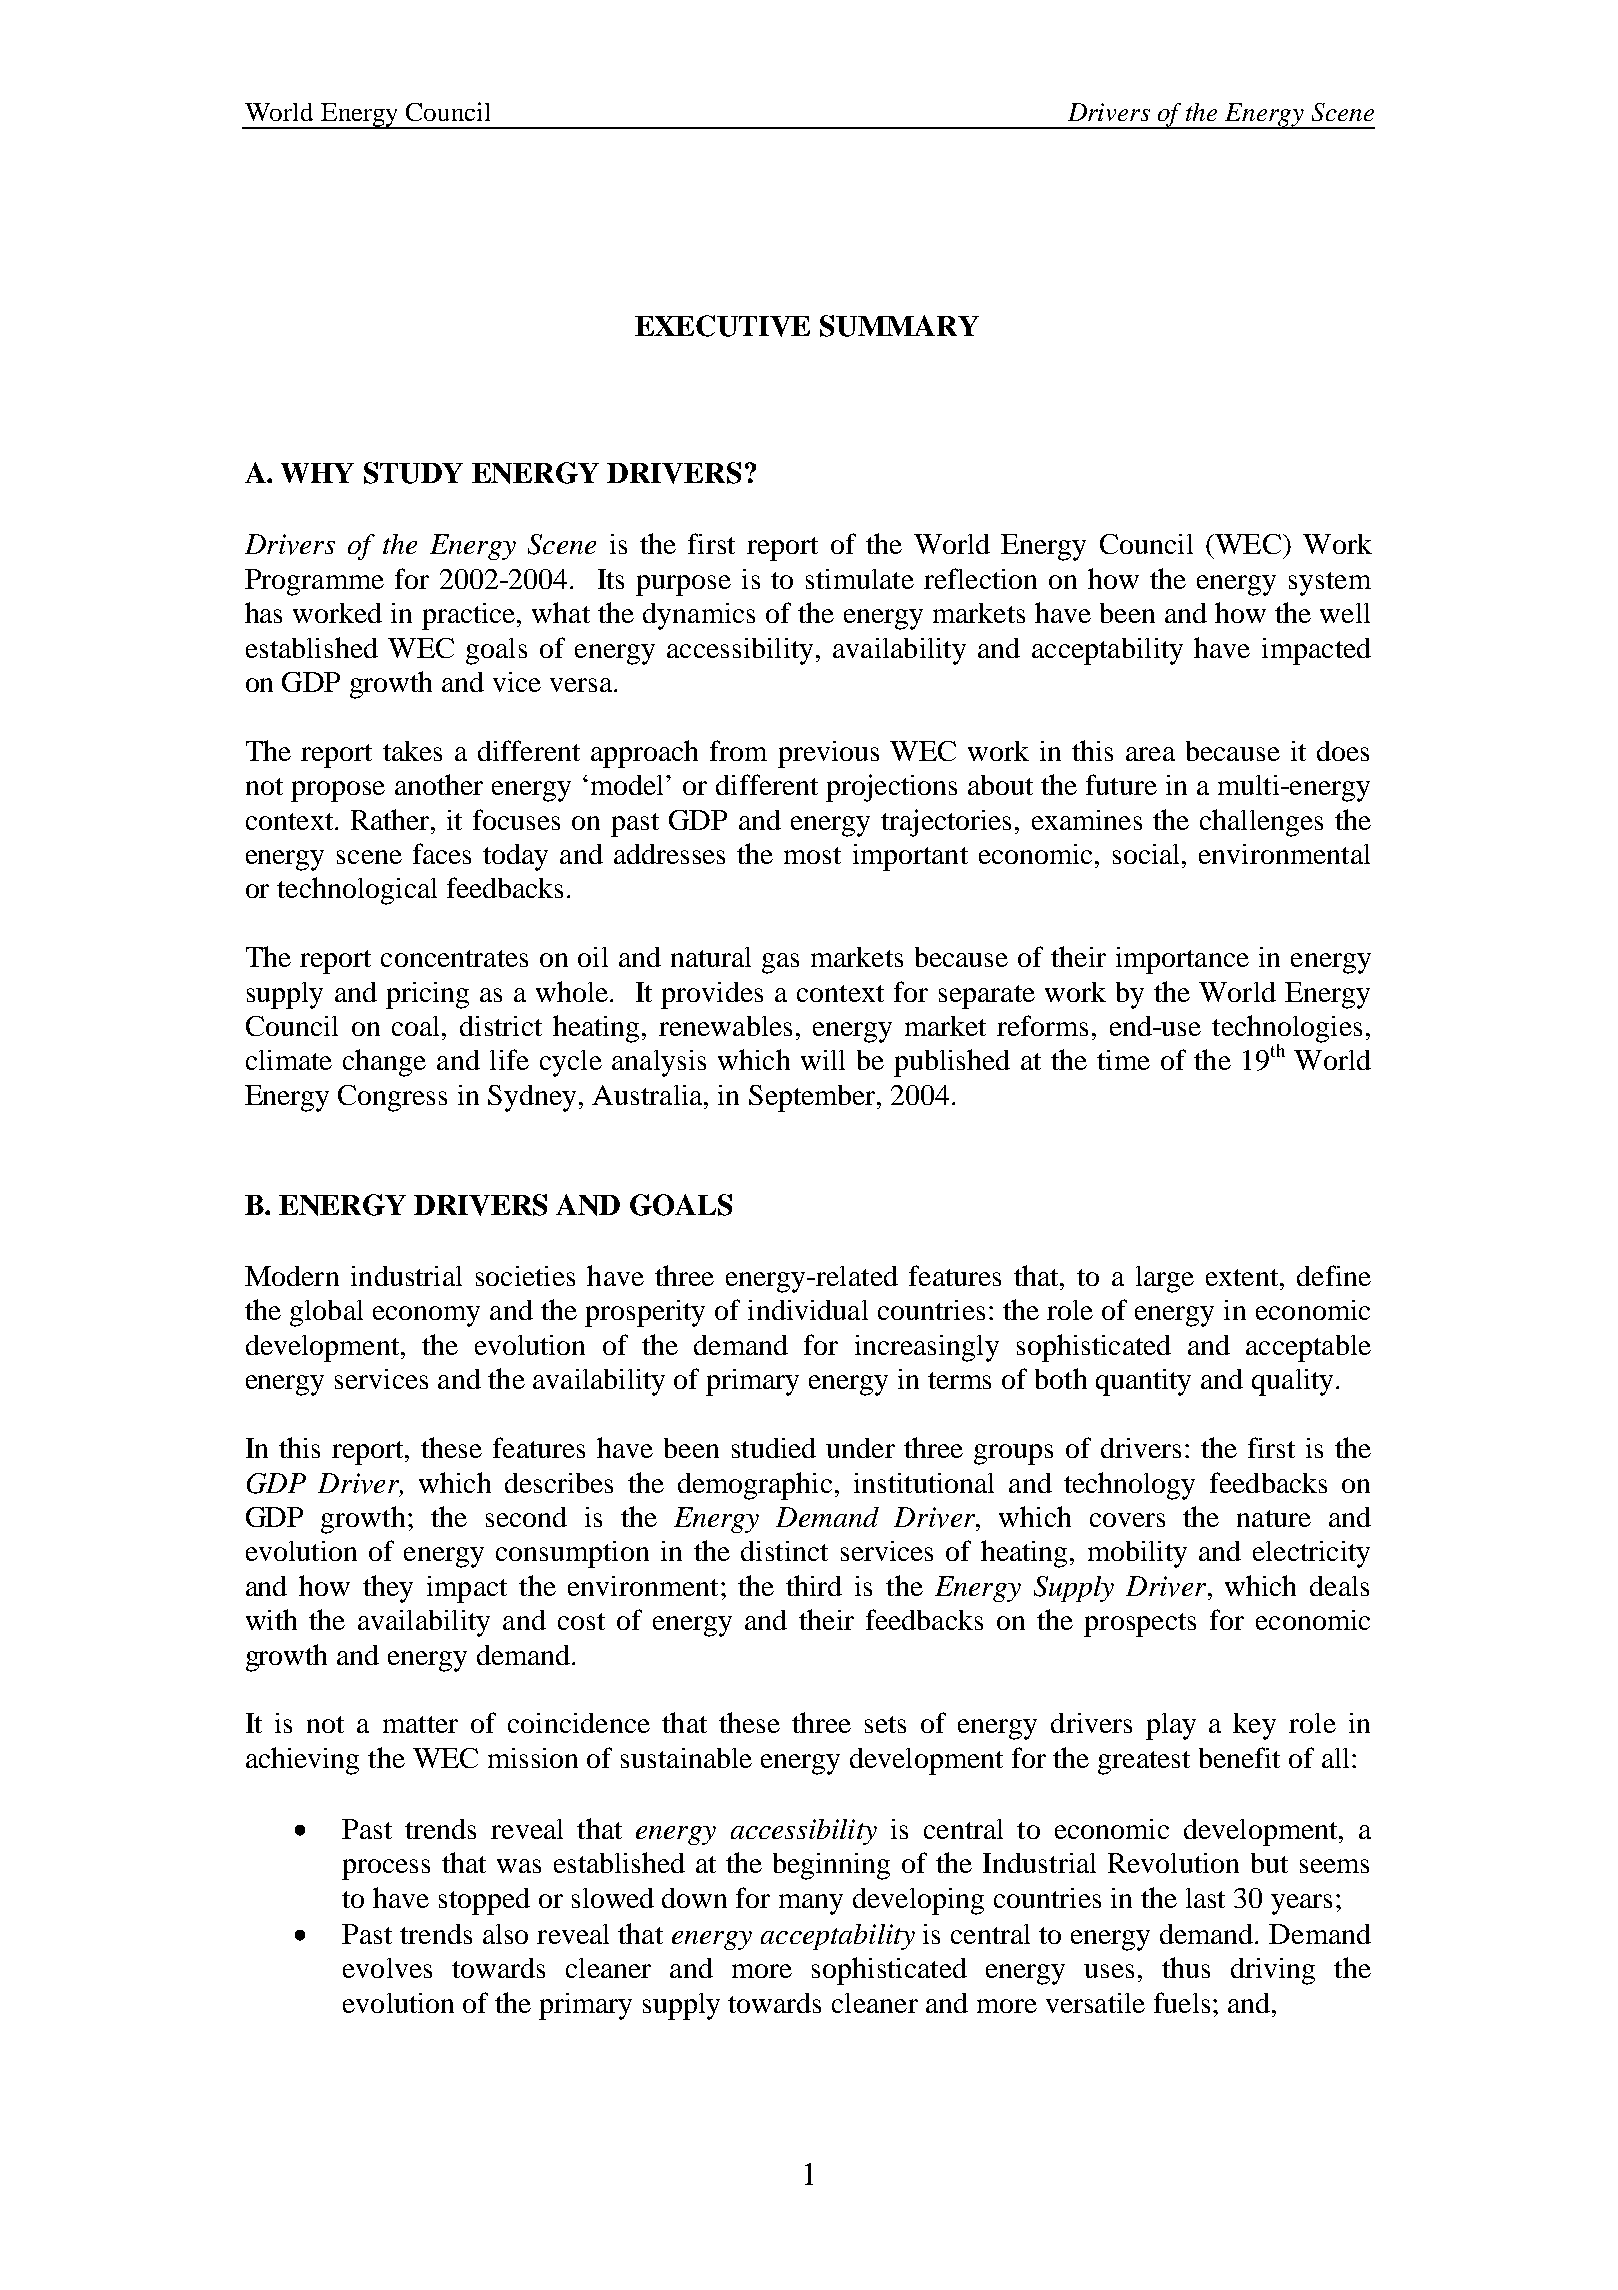 This page has height=2290, width=1618. What do you see at coordinates (1243, 1277) in the page?
I see `extent` at bounding box center [1243, 1277].
